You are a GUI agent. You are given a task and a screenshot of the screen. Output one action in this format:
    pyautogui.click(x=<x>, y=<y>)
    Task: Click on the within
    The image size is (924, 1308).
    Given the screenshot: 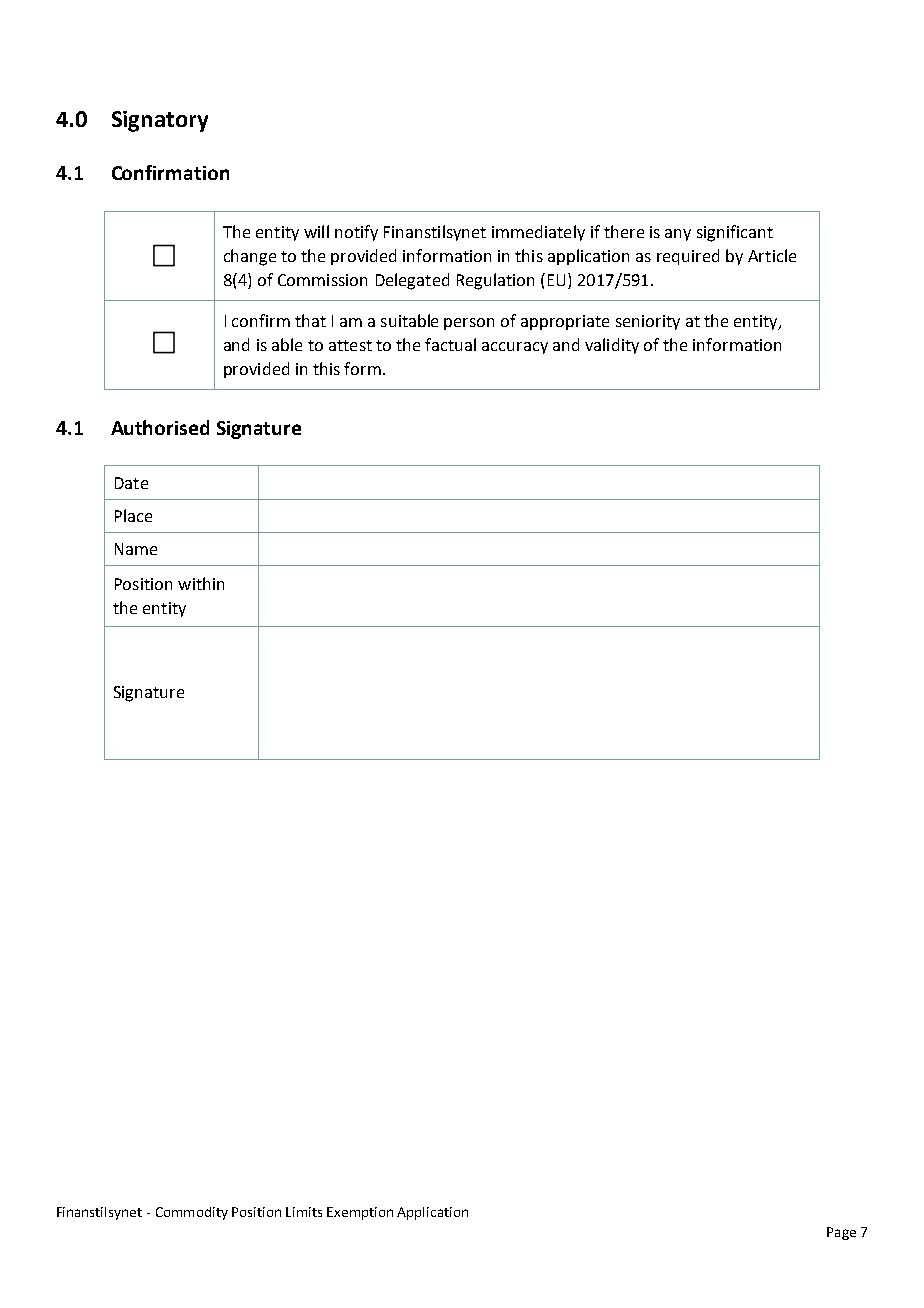 What is the action you would take?
    pyautogui.click(x=201, y=583)
